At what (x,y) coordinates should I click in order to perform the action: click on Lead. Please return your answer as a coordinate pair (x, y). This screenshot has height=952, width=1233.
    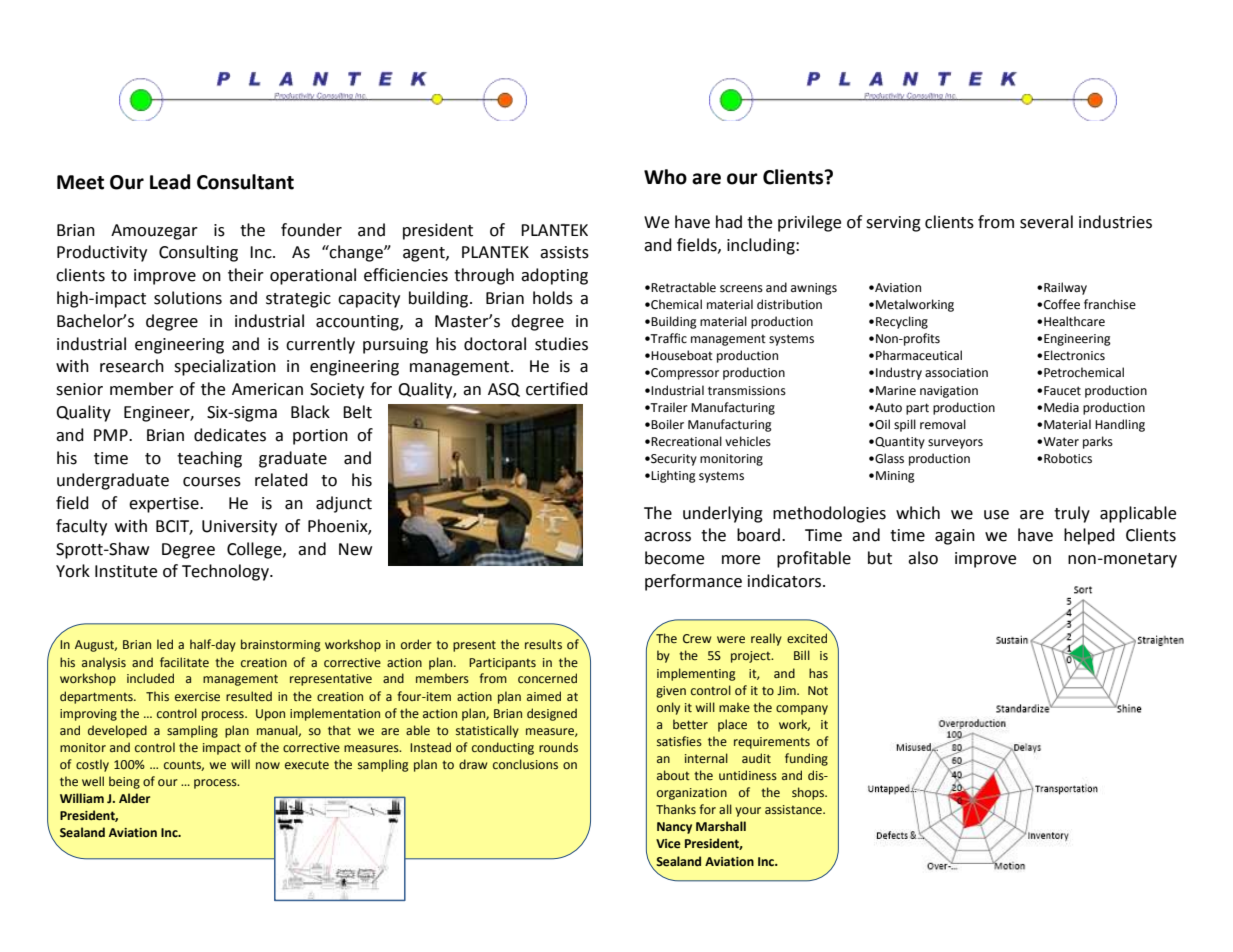
    Looking at the image, I should click on (170, 182).
